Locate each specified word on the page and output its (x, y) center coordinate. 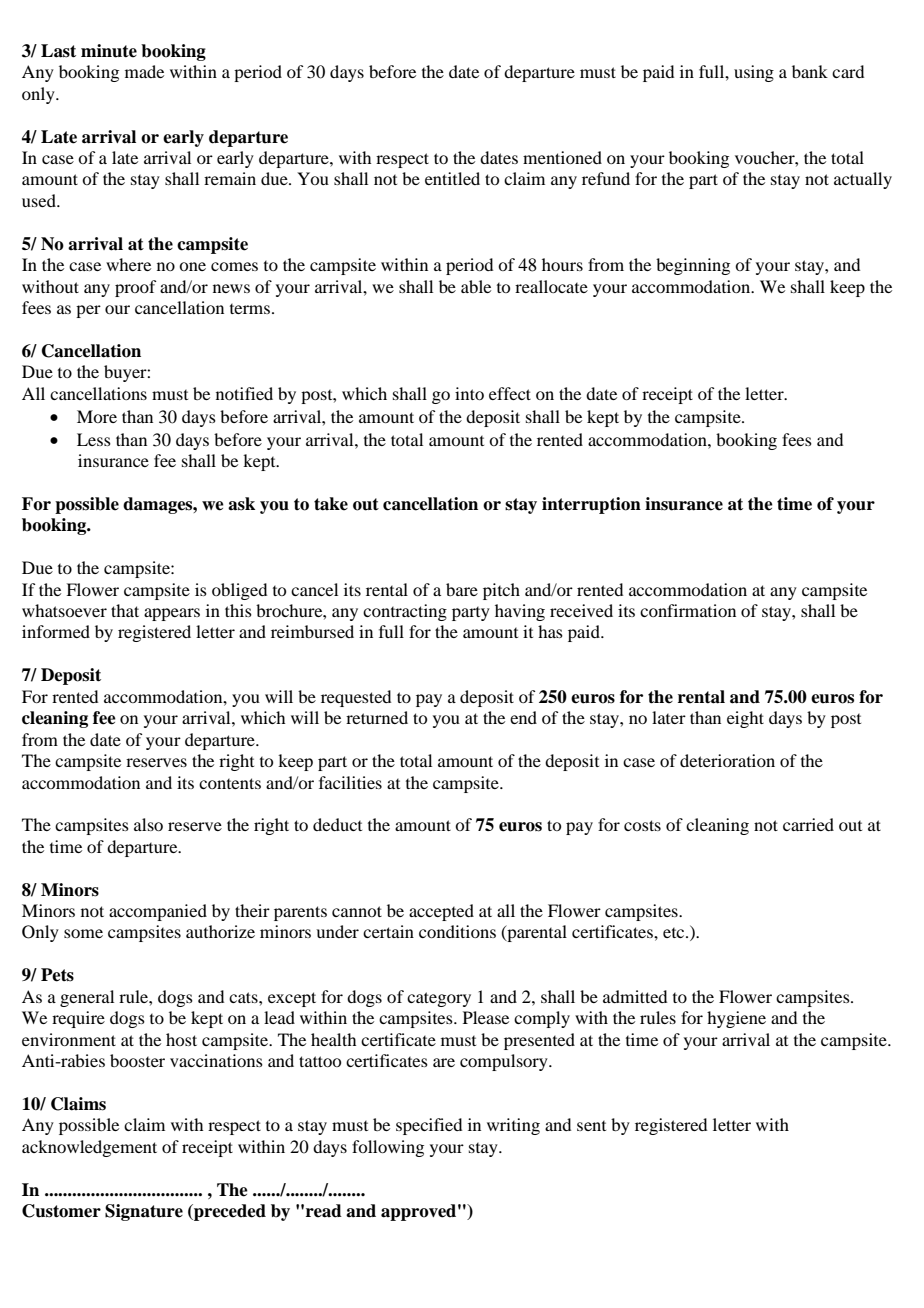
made (144, 71)
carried (808, 824)
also (148, 824)
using (754, 73)
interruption (591, 505)
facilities (350, 782)
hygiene (736, 1019)
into (469, 393)
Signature (144, 1212)
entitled (452, 178)
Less (94, 439)
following (388, 1148)
